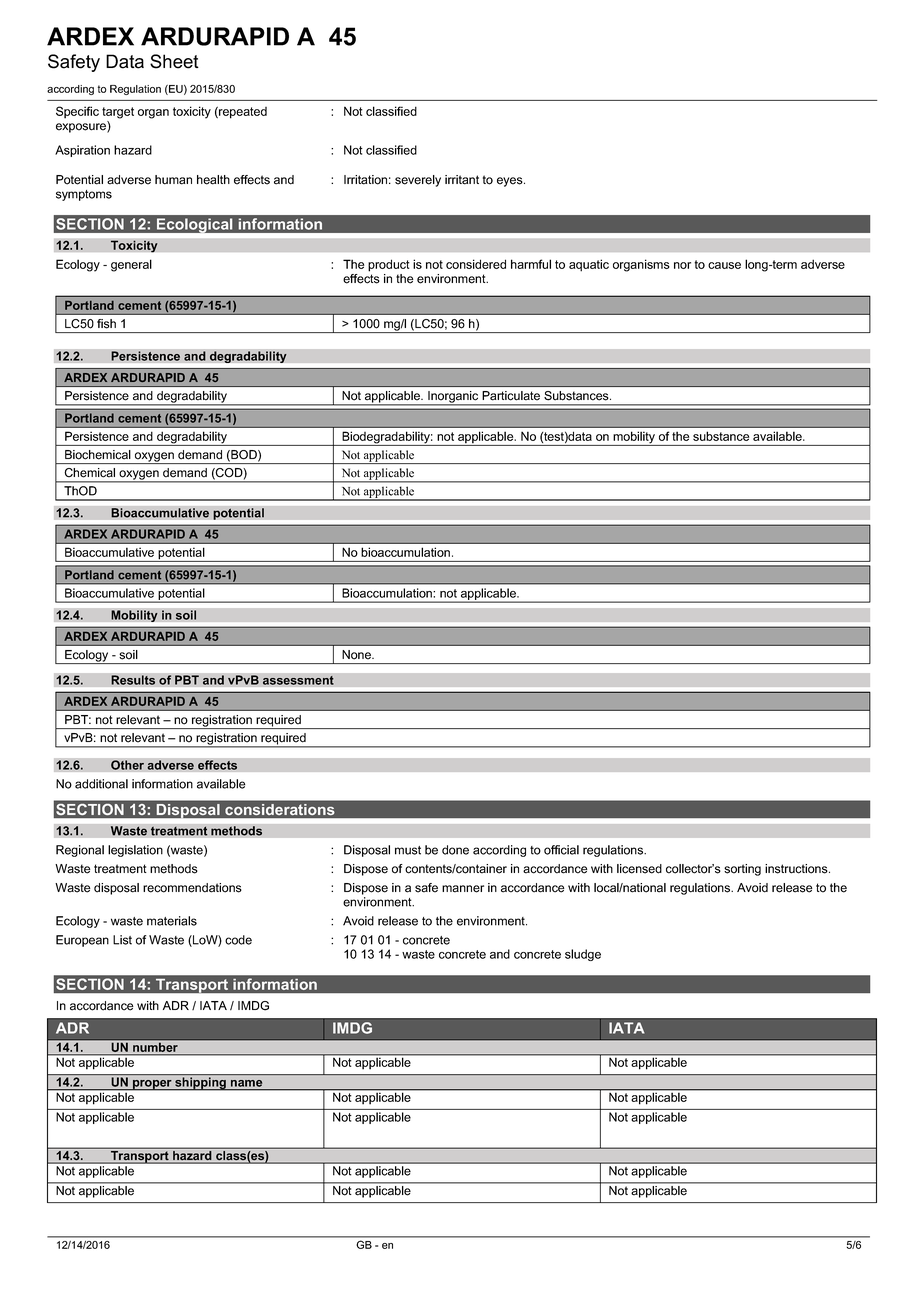 The height and width of the image is (1308, 924). Describe the element at coordinates (174, 61) in the image. I see `Sheet` at that location.
